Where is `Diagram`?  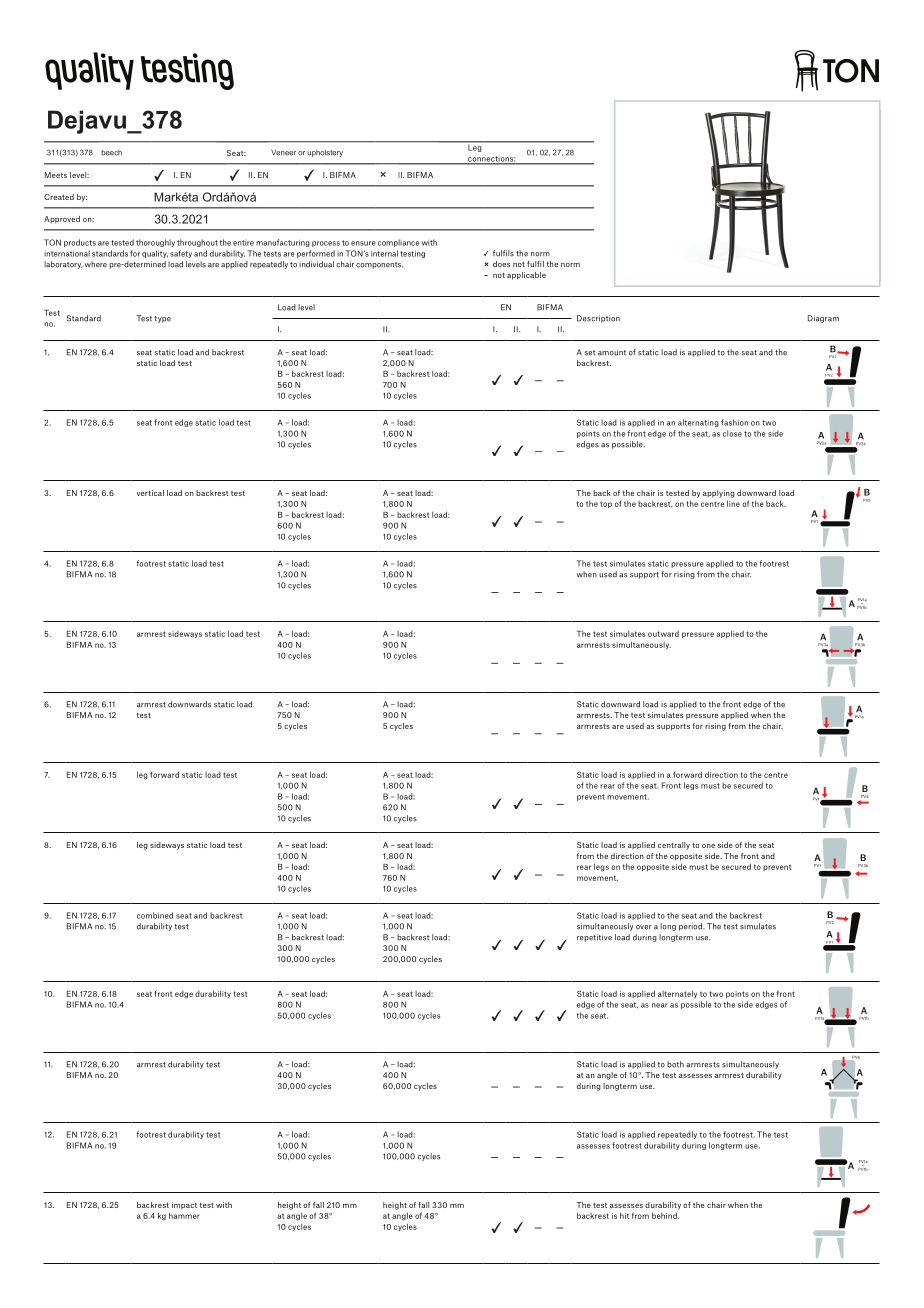 Diagram is located at coordinates (823, 319).
